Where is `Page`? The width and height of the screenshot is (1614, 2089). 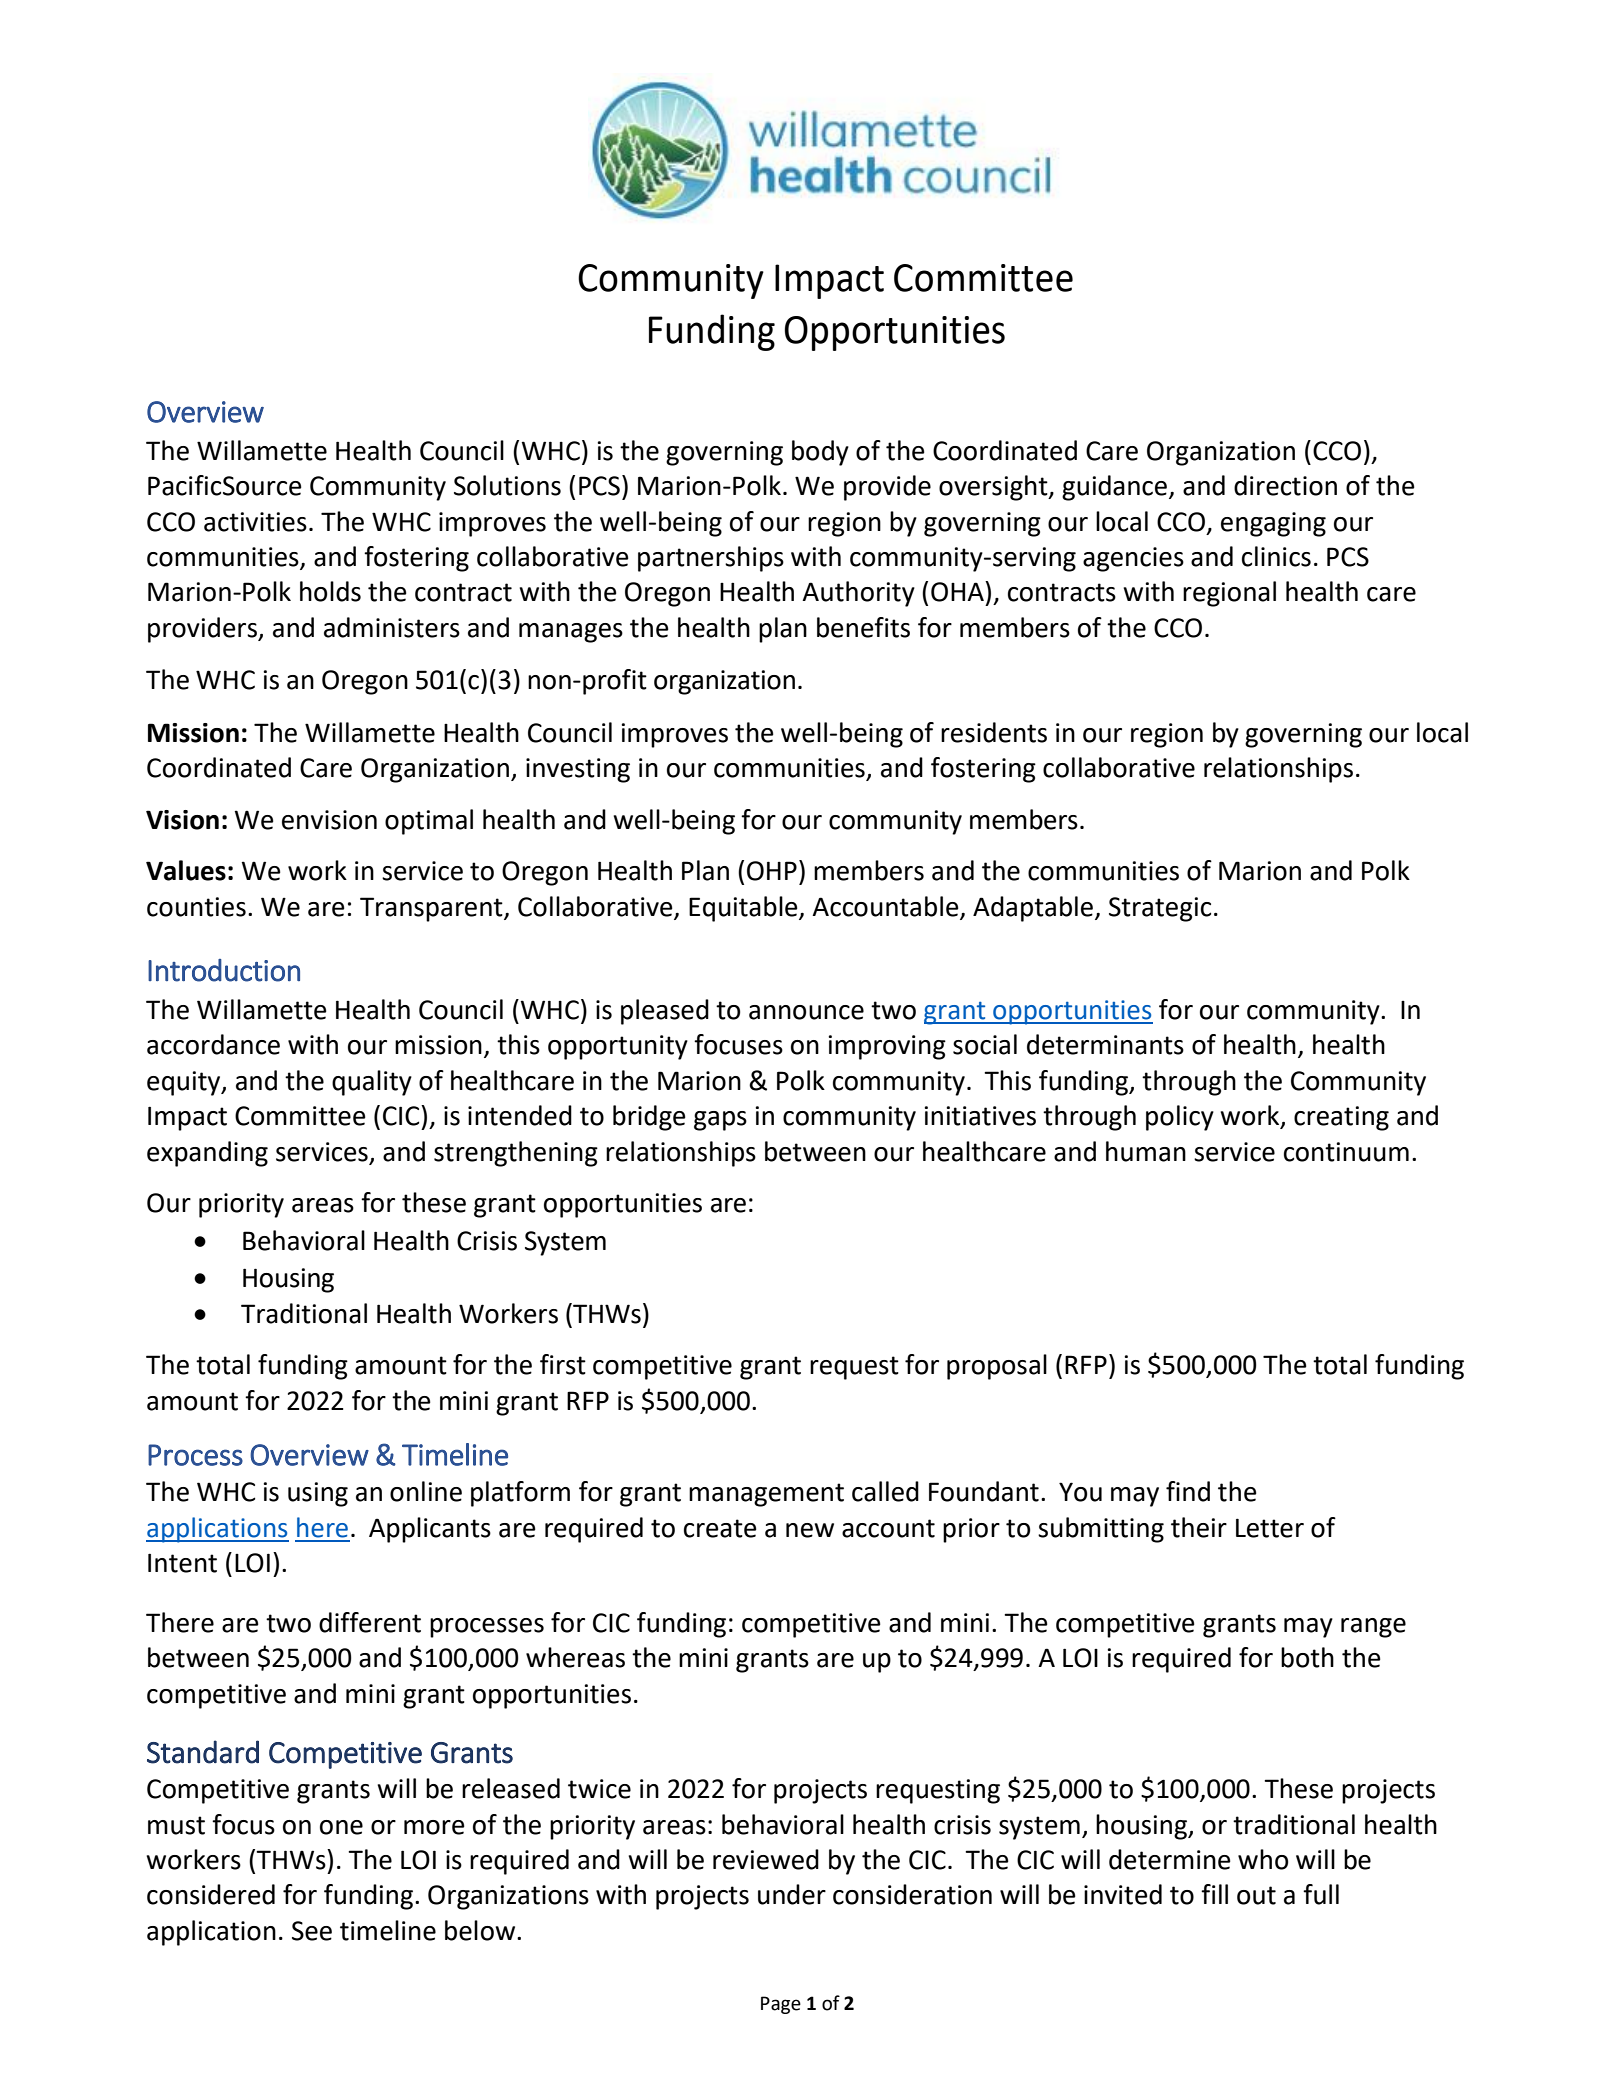 Page is located at coordinates (781, 2005).
